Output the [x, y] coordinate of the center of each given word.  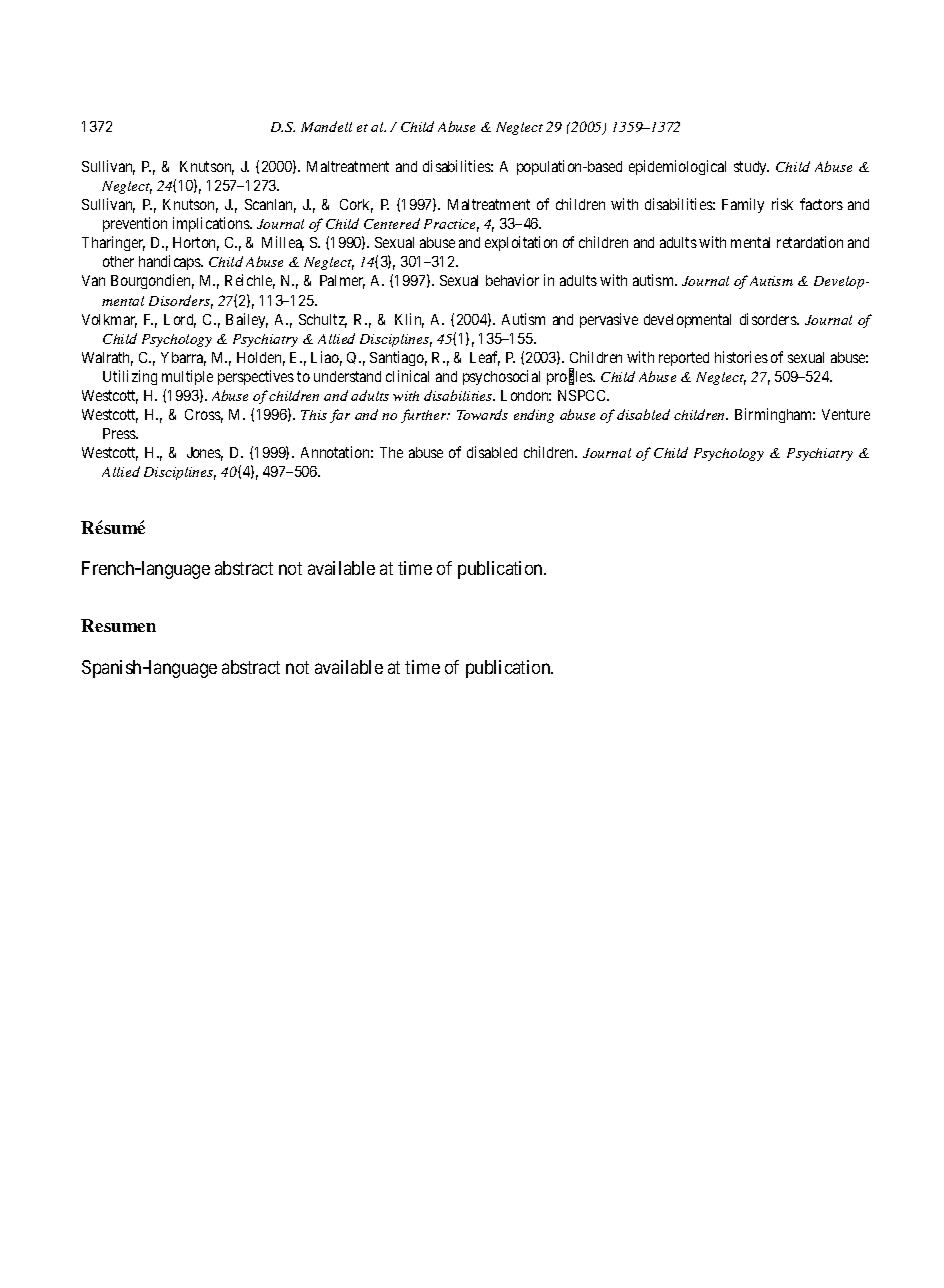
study [751, 168]
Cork [356, 206]
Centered [392, 223]
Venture [846, 414]
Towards [482, 414]
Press [120, 433]
